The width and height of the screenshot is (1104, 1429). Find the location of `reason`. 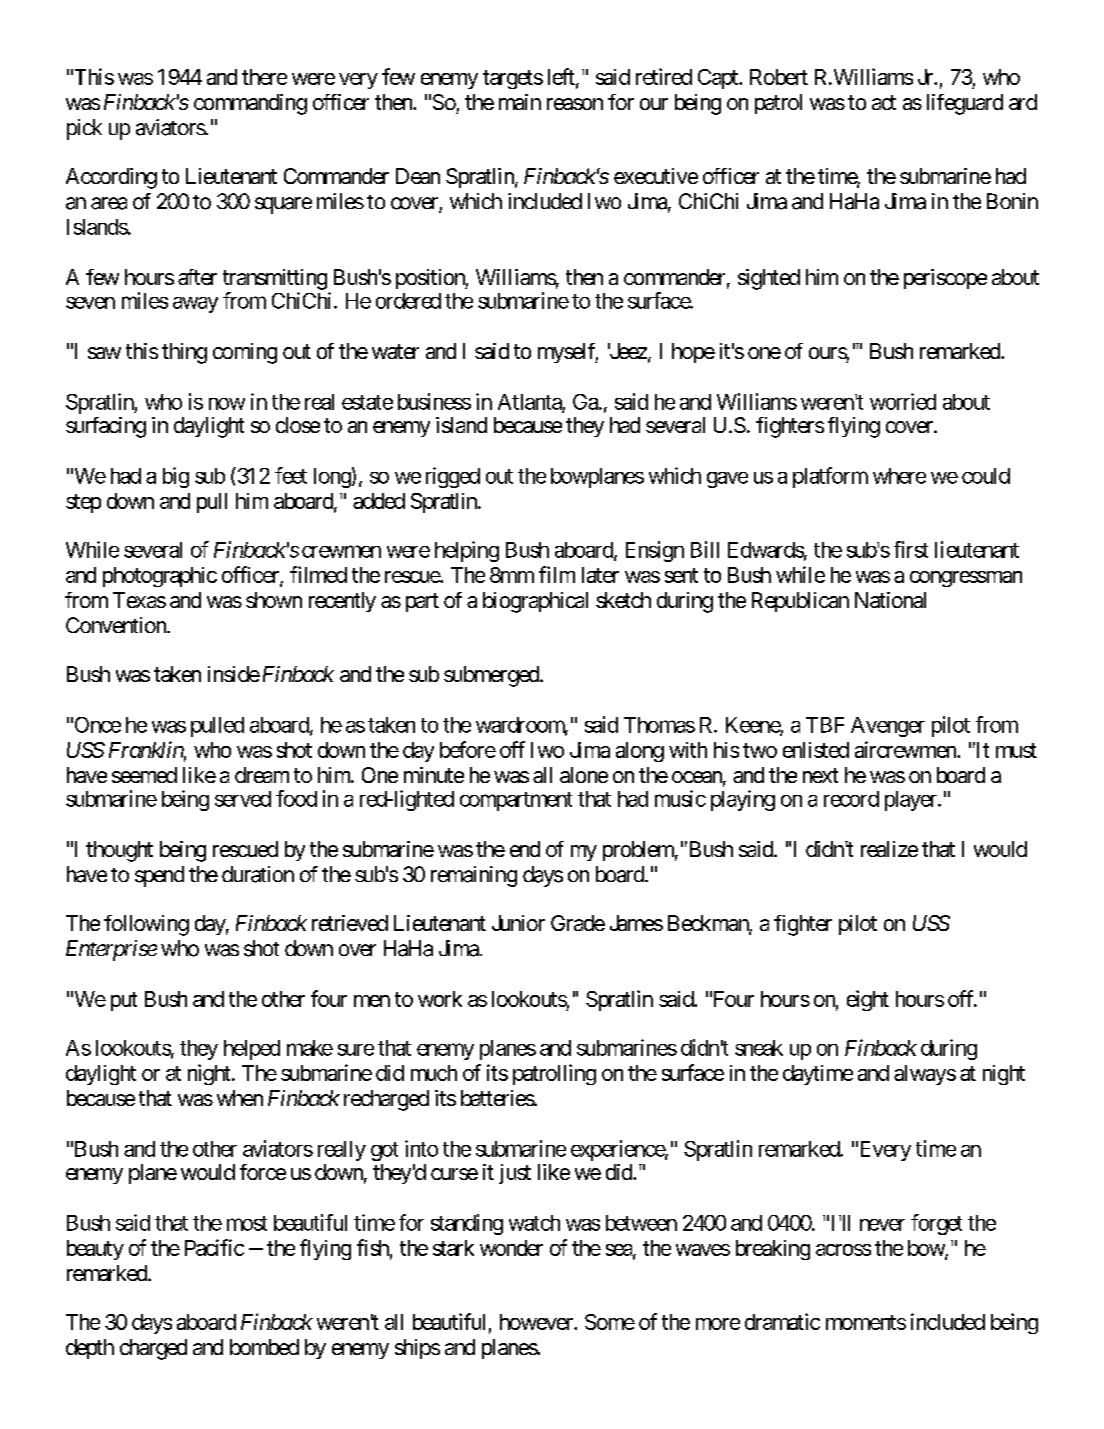

reason is located at coordinates (575, 104).
